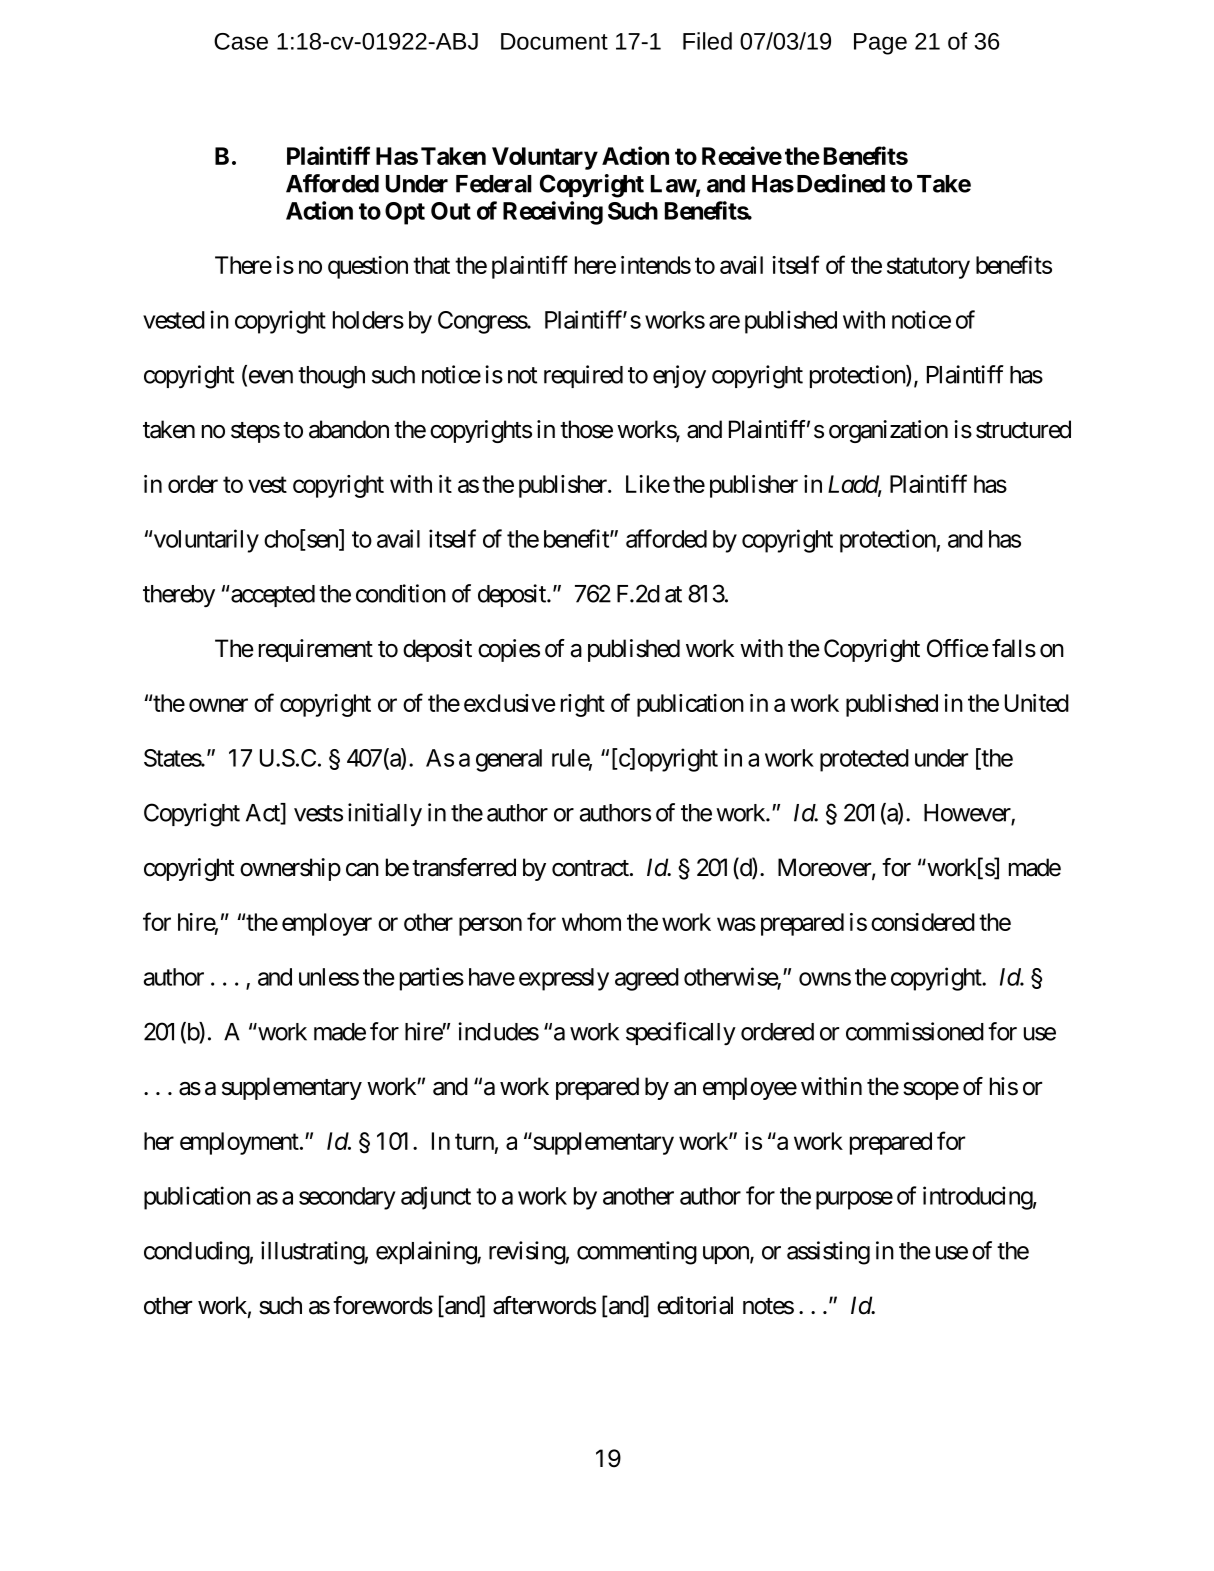 The height and width of the image is (1571, 1214). What do you see at coordinates (509, 760) in the image?
I see `general` at bounding box center [509, 760].
